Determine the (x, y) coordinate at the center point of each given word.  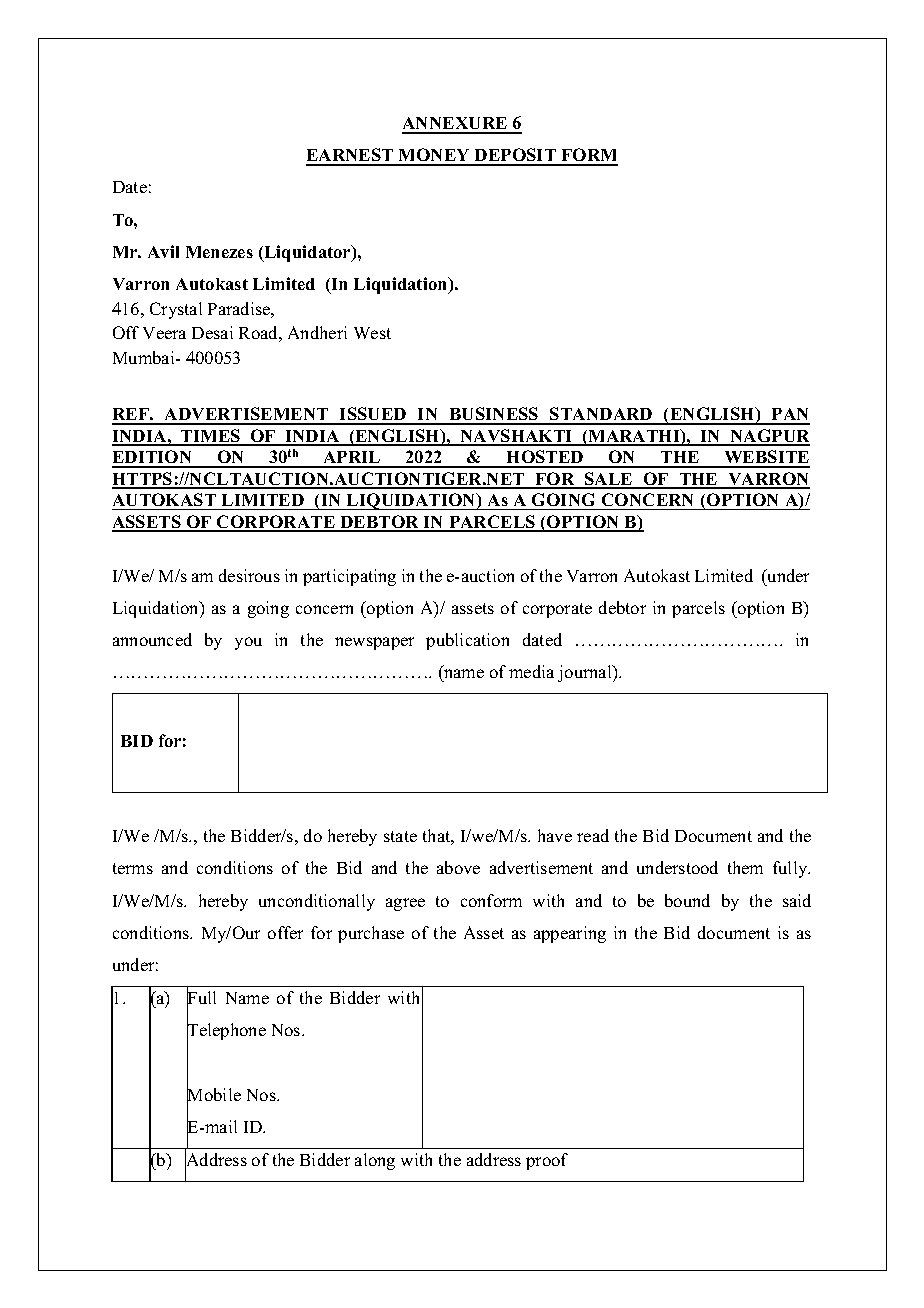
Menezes (219, 252)
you (248, 643)
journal (586, 673)
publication (467, 641)
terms (133, 868)
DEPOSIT (515, 156)
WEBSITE (766, 458)
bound (687, 900)
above (458, 867)
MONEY (434, 156)
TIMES (211, 437)
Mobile (214, 1095)
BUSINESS (494, 415)
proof (547, 1161)
